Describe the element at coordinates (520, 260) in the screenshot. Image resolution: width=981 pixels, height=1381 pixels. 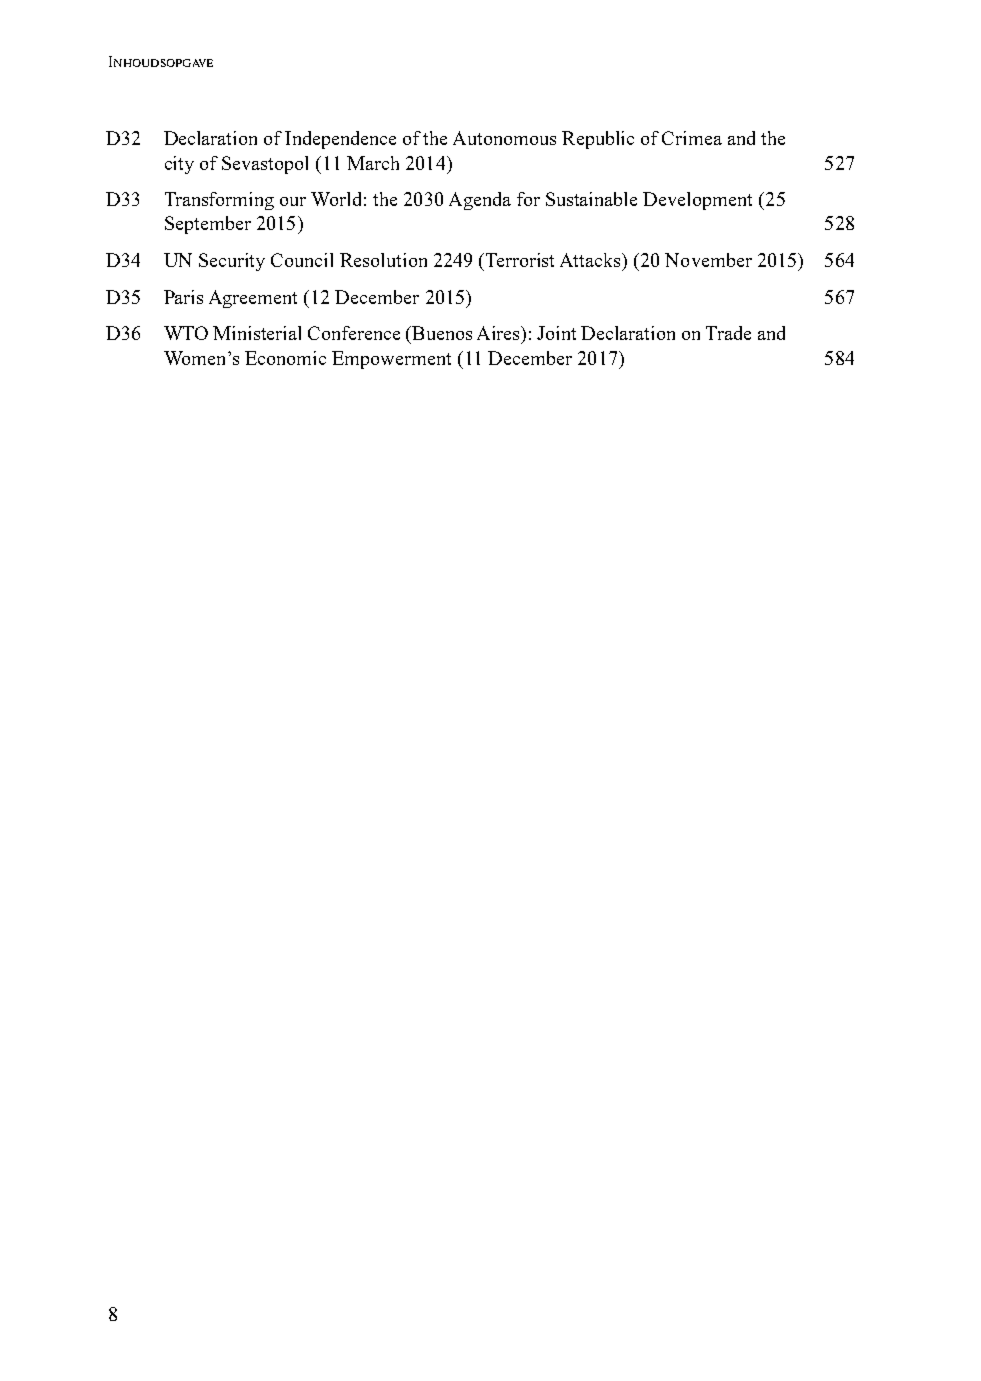
I see `Terrorist` at that location.
